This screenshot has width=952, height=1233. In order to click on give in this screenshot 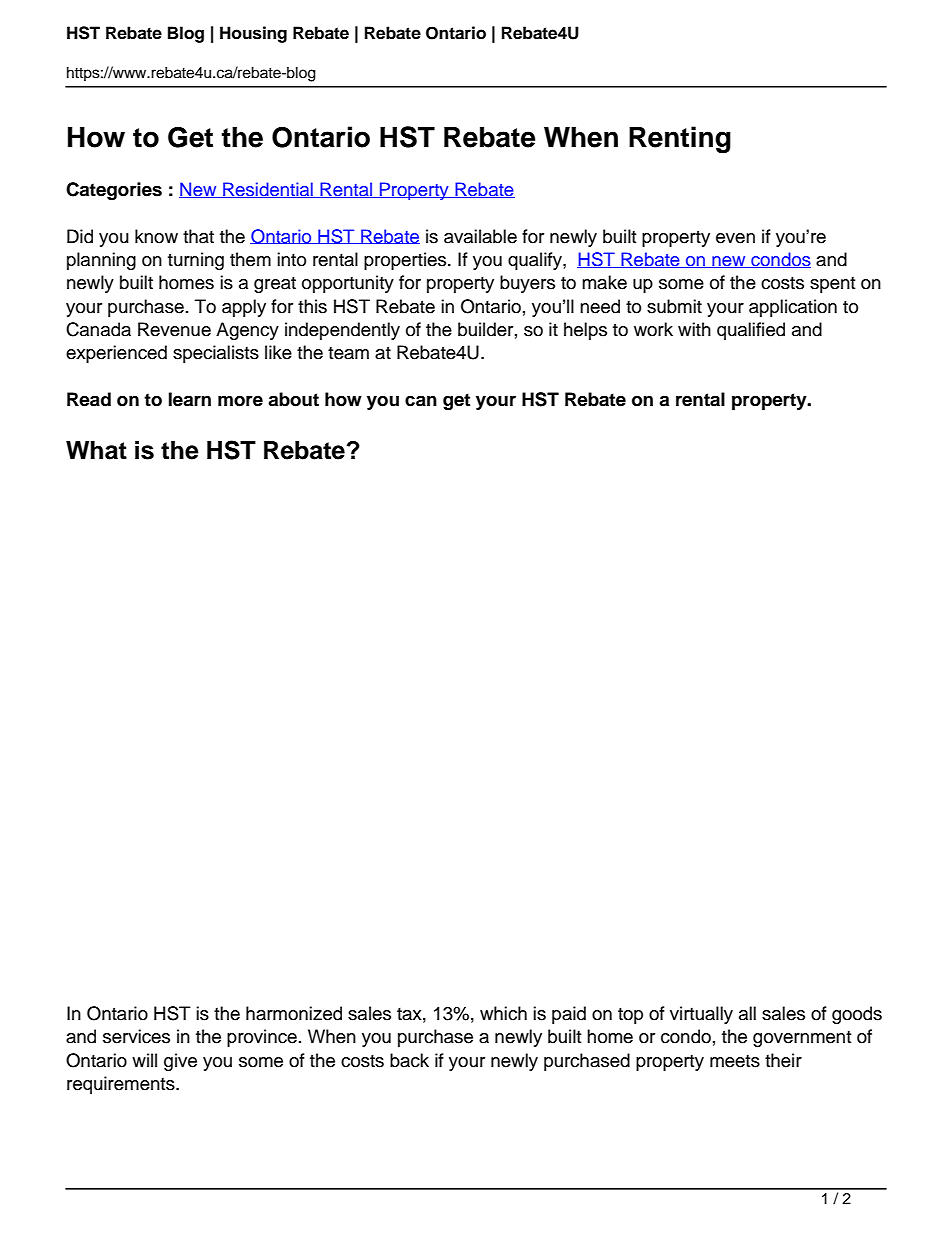, I will do `click(180, 1062)`.
